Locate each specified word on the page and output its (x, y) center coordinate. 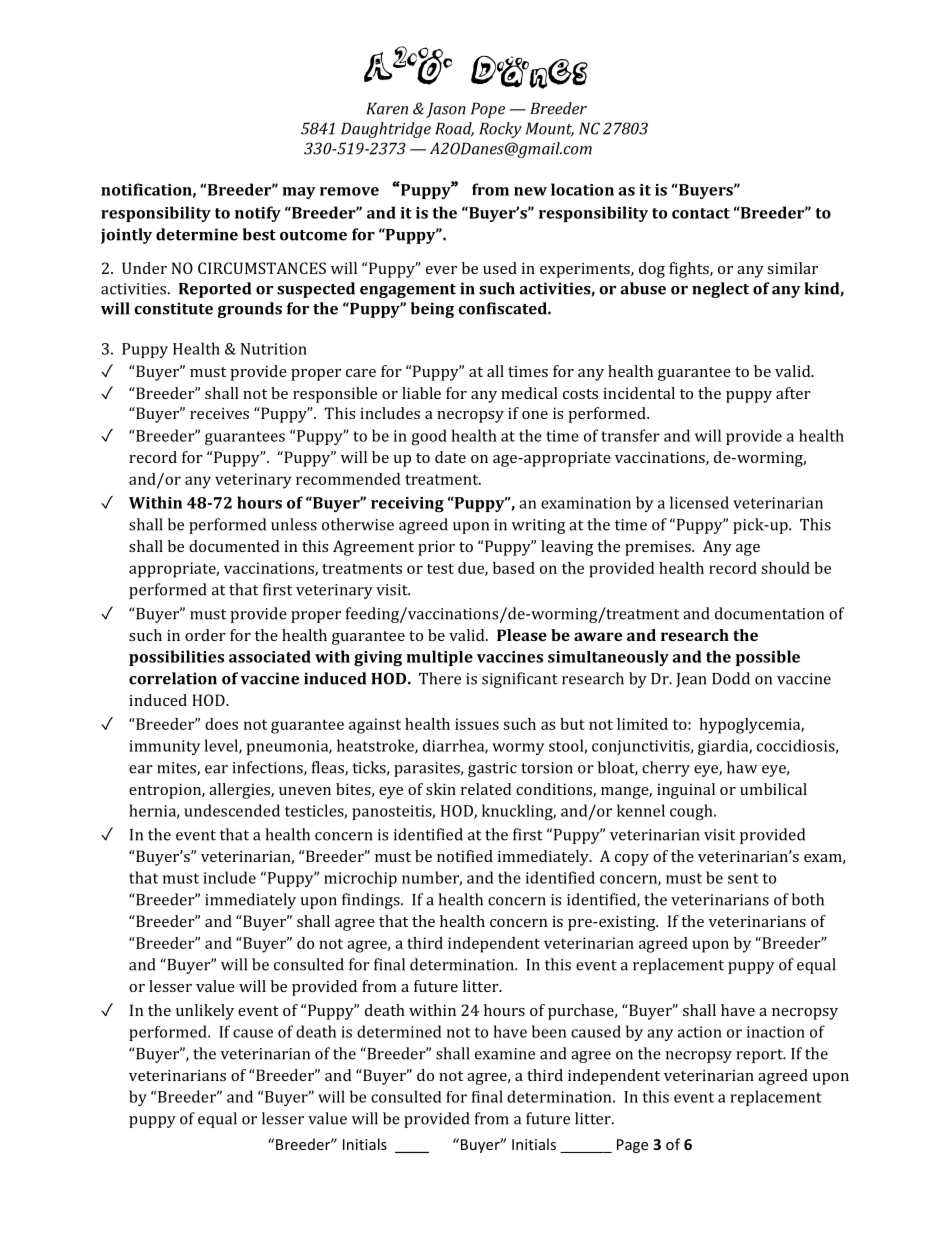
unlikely (205, 1012)
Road (454, 129)
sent (743, 878)
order (205, 635)
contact (701, 213)
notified (465, 856)
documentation (769, 613)
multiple (439, 658)
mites (177, 769)
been (549, 1031)
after (793, 393)
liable (421, 393)
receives (219, 413)
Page (632, 1146)
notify (258, 214)
